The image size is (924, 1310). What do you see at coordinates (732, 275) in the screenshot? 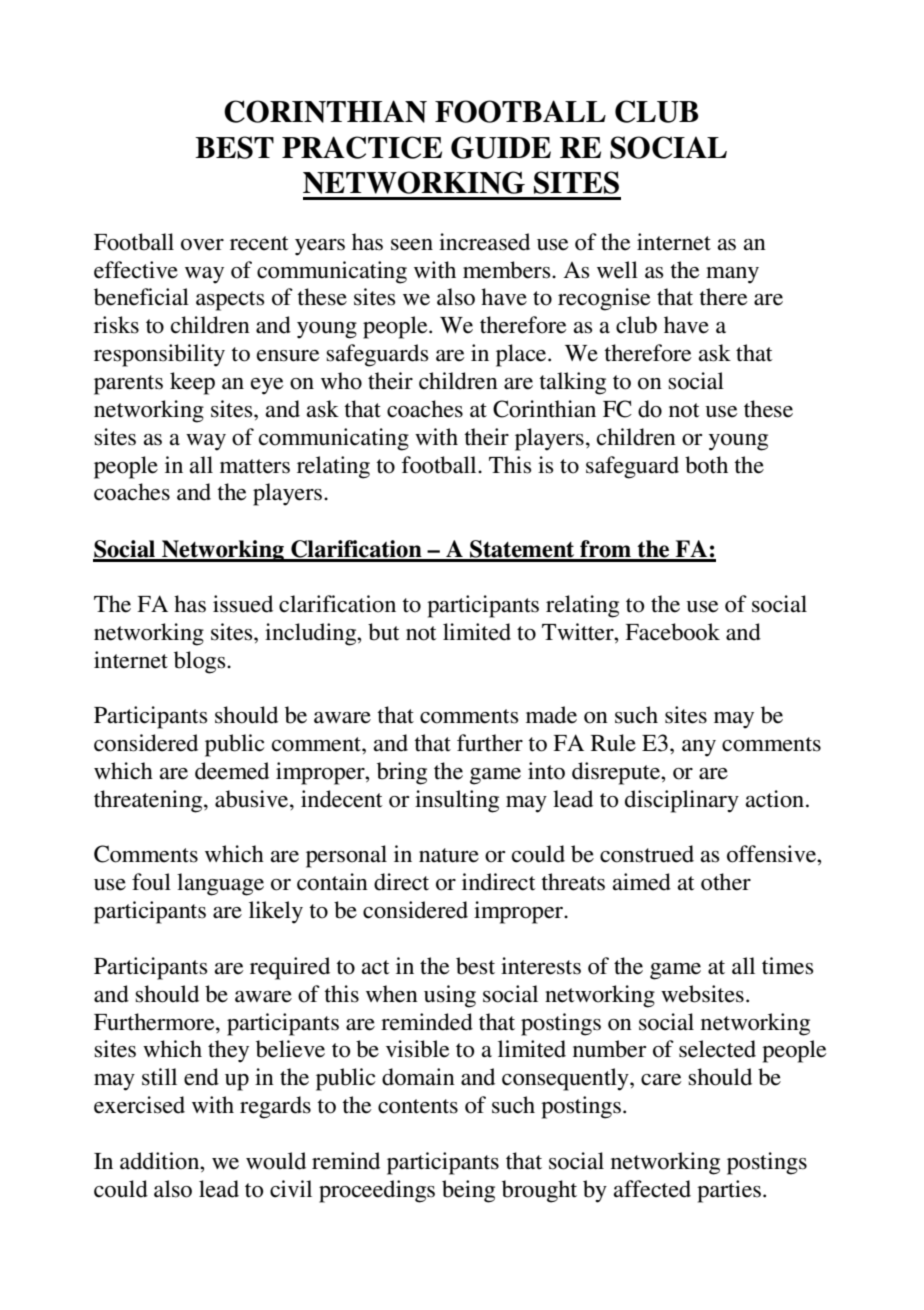
I see `many` at bounding box center [732, 275].
